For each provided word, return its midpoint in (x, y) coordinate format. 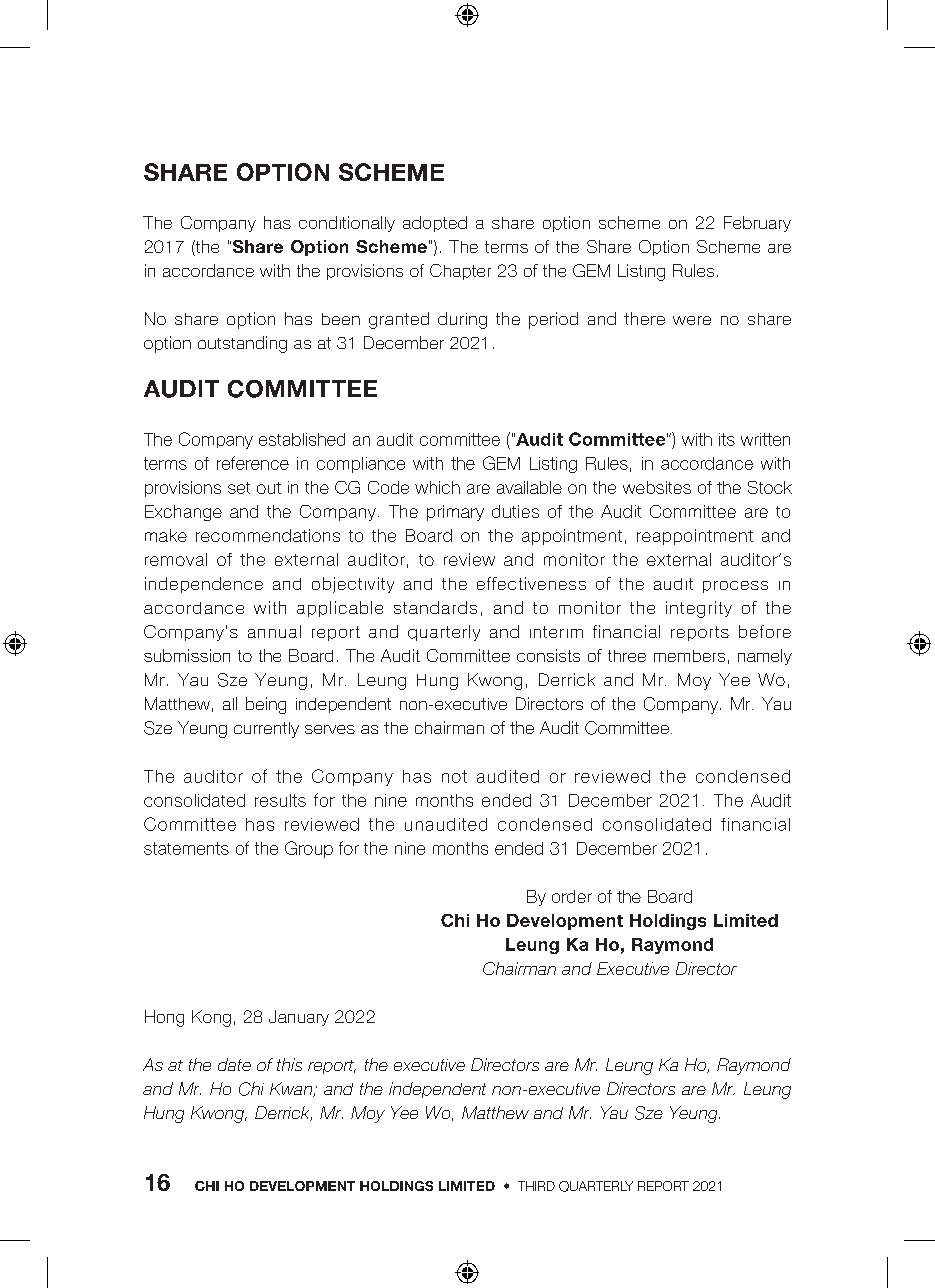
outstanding (242, 344)
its (727, 439)
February (757, 224)
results (280, 800)
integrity (699, 609)
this (289, 1064)
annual (274, 631)
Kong (211, 1018)
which (437, 487)
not (454, 776)
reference (253, 463)
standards (435, 607)
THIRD (536, 1186)
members (689, 656)
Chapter (460, 272)
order (572, 896)
